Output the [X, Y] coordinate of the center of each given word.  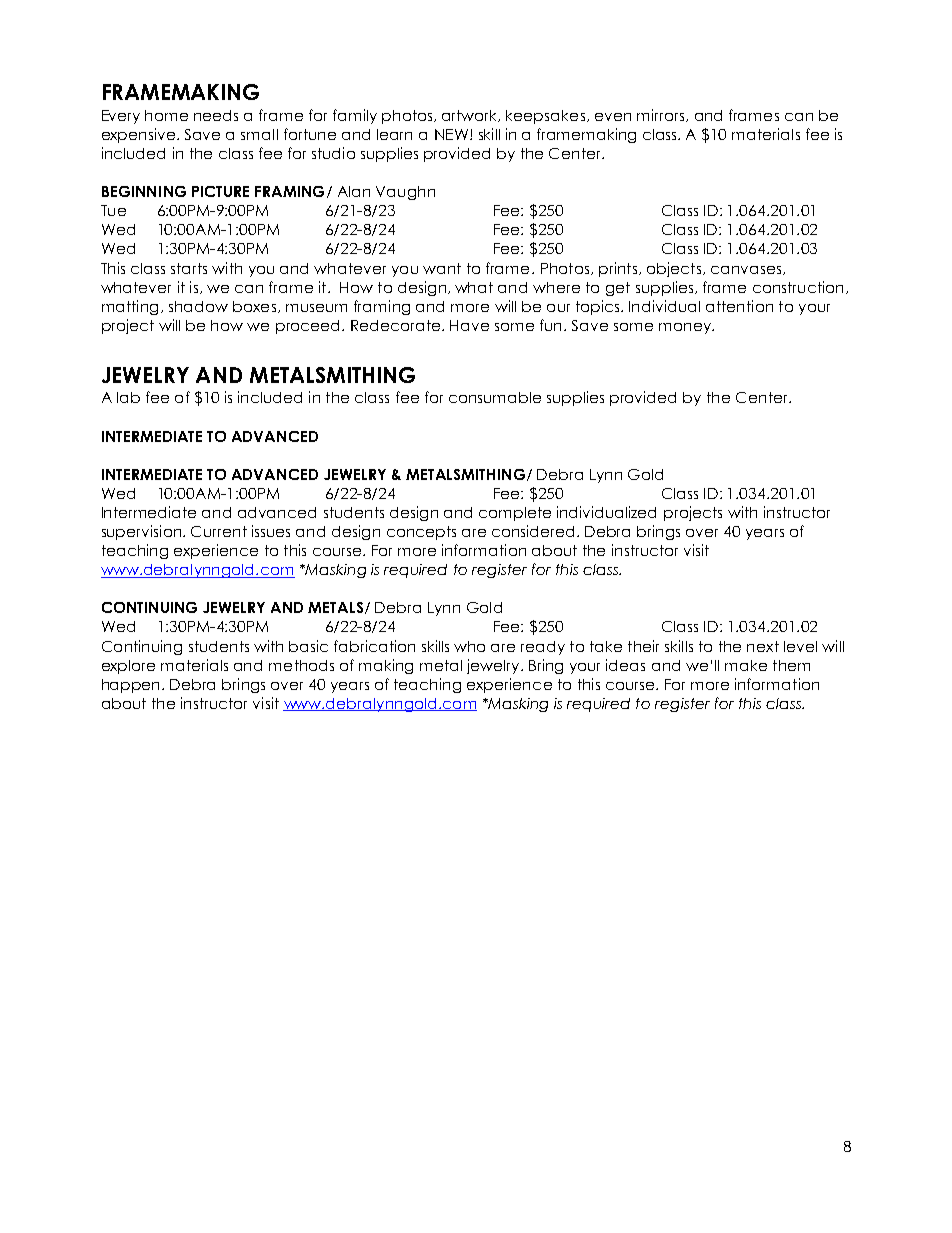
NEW [451, 134]
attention [739, 306]
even [613, 117]
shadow [198, 306]
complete [515, 514]
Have [469, 325]
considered [533, 531]
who [469, 646]
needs [216, 115]
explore [128, 667]
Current [219, 531]
